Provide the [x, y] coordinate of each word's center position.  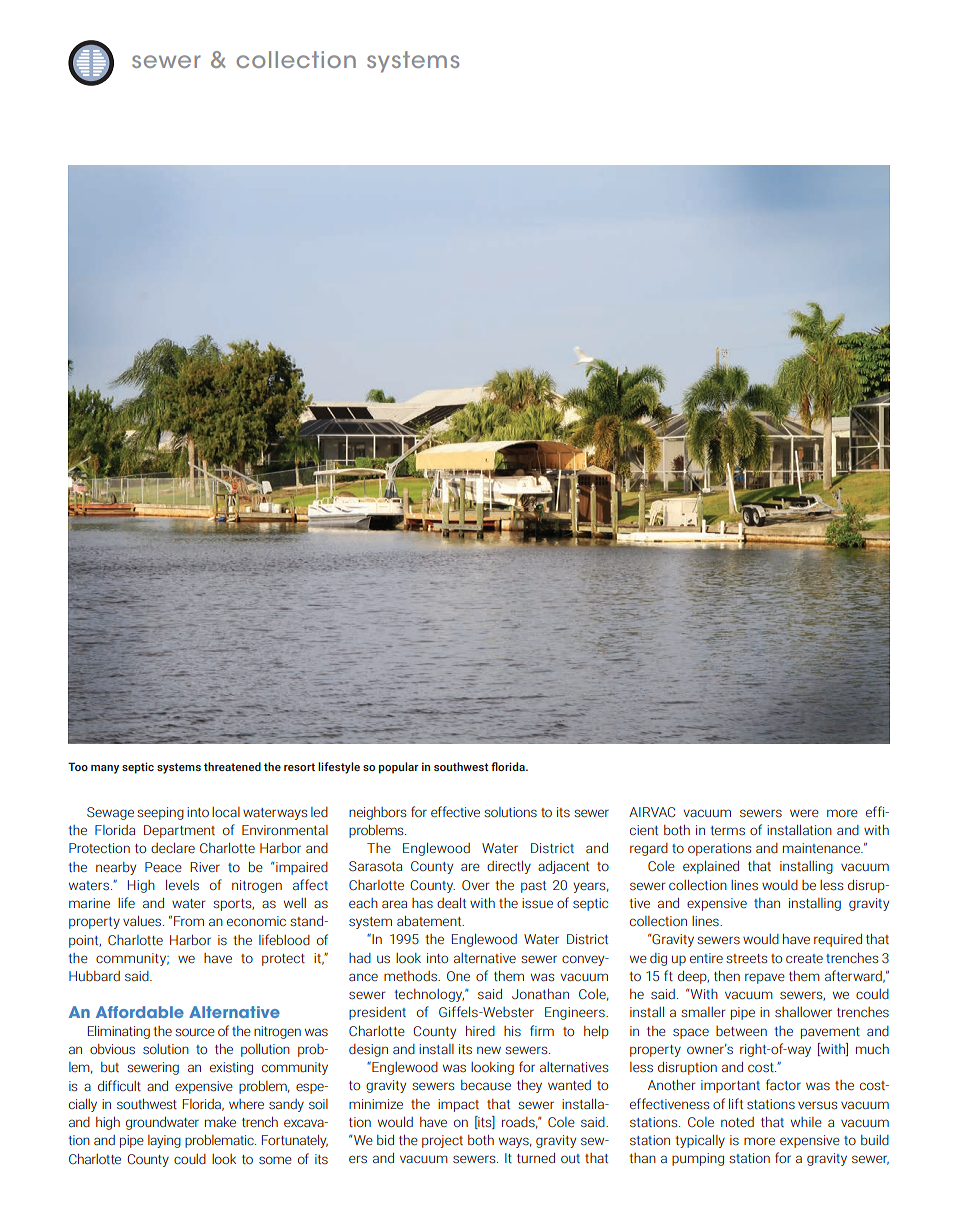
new [489, 1050]
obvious [112, 1049]
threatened [232, 766]
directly [509, 867]
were [804, 813]
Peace [163, 867]
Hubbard [94, 976]
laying [164, 1141]
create [804, 958]
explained [711, 867]
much [872, 1049]
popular [399, 768]
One [458, 976]
